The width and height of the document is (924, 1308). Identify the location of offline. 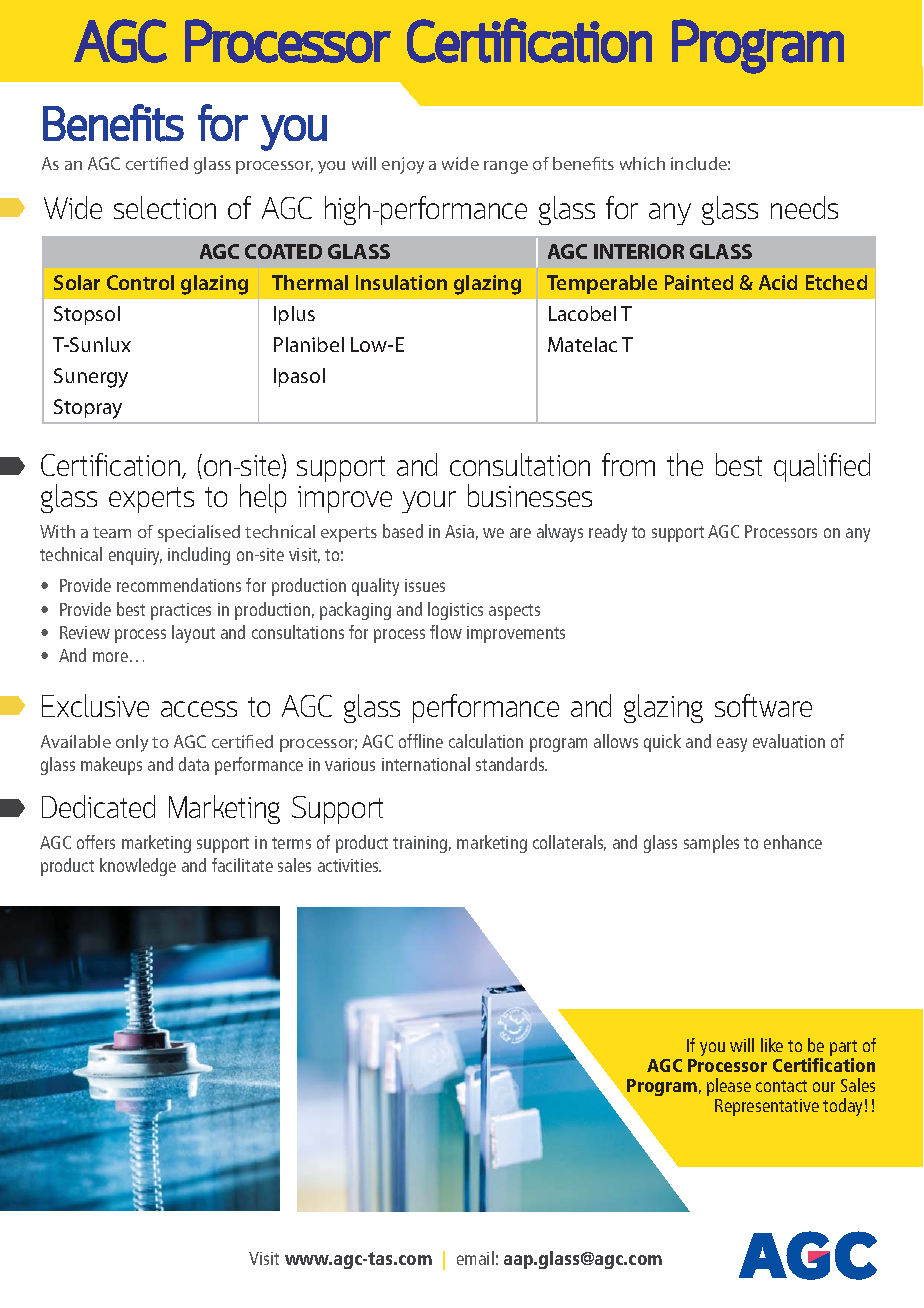
(421, 741).
